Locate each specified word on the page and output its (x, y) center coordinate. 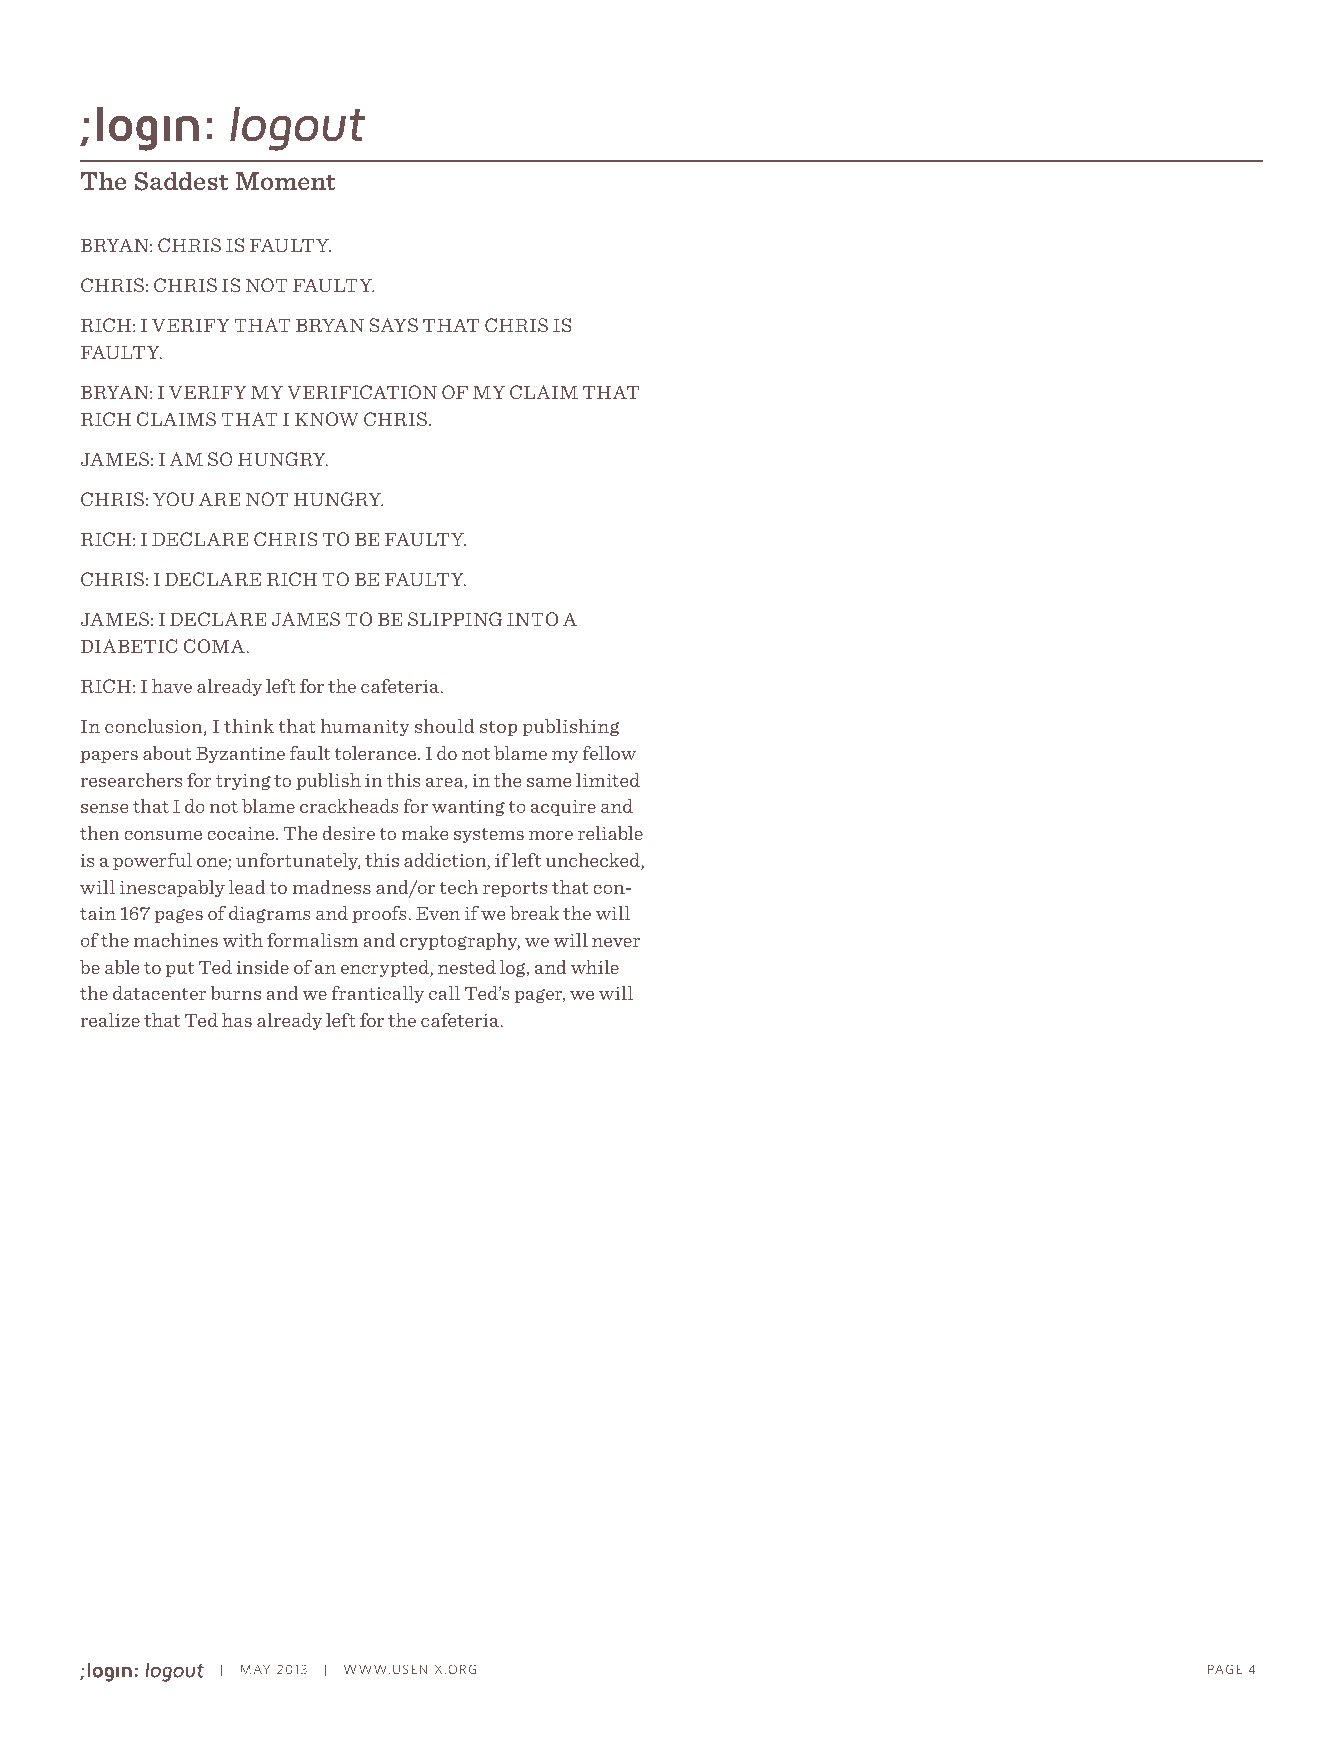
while (595, 967)
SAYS (393, 325)
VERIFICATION (362, 392)
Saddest (181, 181)
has (237, 1020)
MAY (255, 1669)
